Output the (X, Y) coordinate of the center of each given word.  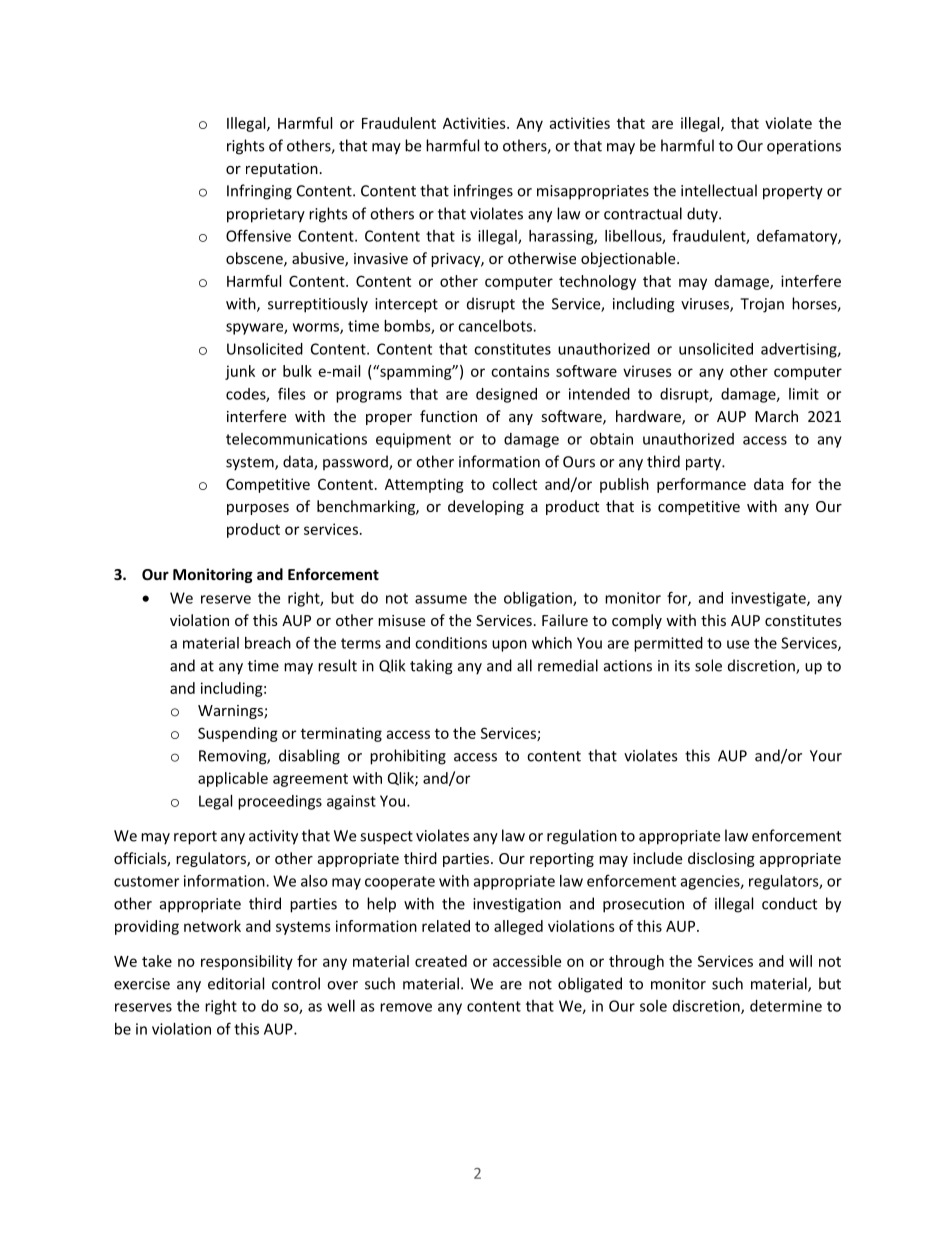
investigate (769, 599)
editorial (236, 983)
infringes (483, 192)
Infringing (259, 192)
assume (441, 599)
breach (268, 643)
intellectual (719, 190)
